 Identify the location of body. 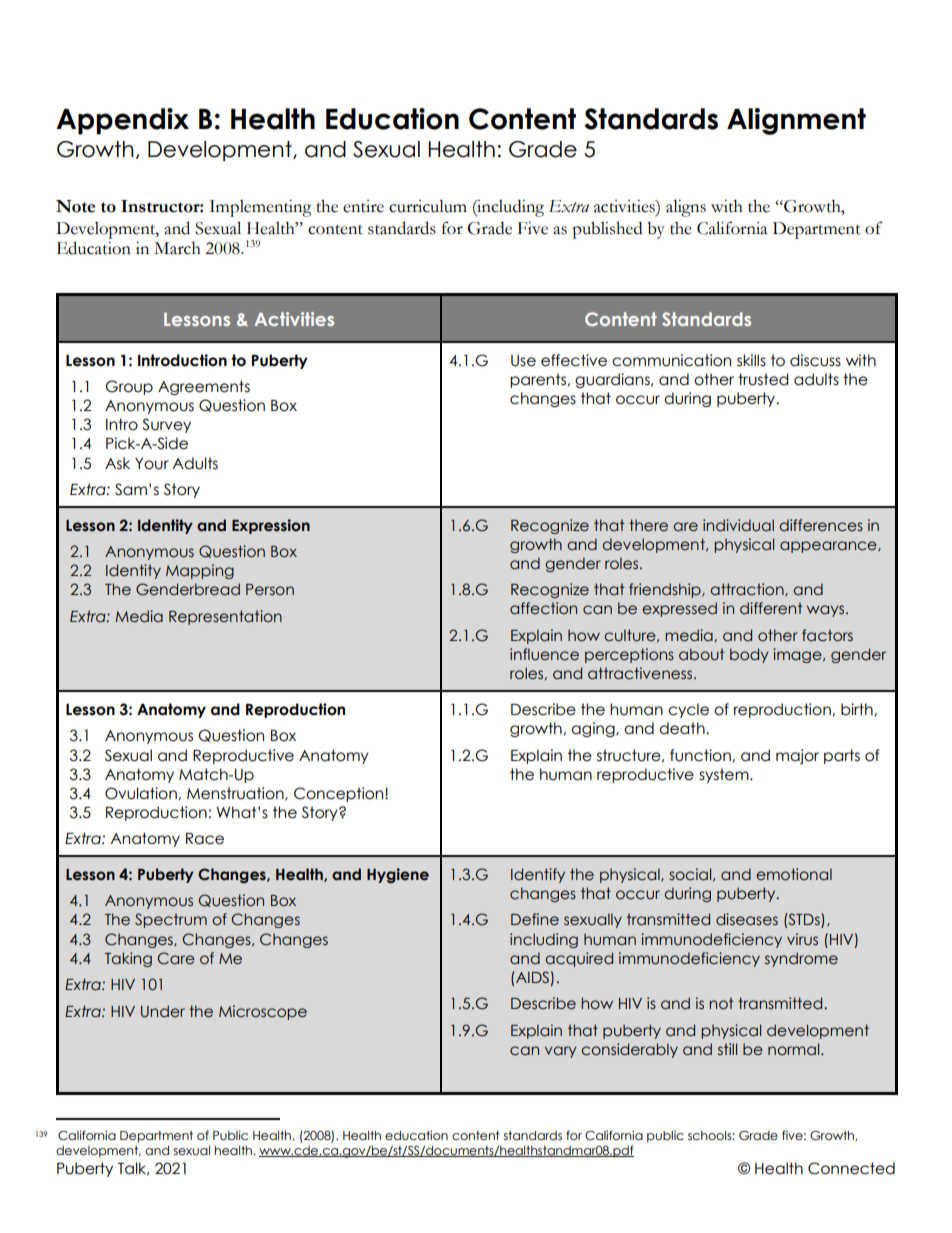
(749, 655).
